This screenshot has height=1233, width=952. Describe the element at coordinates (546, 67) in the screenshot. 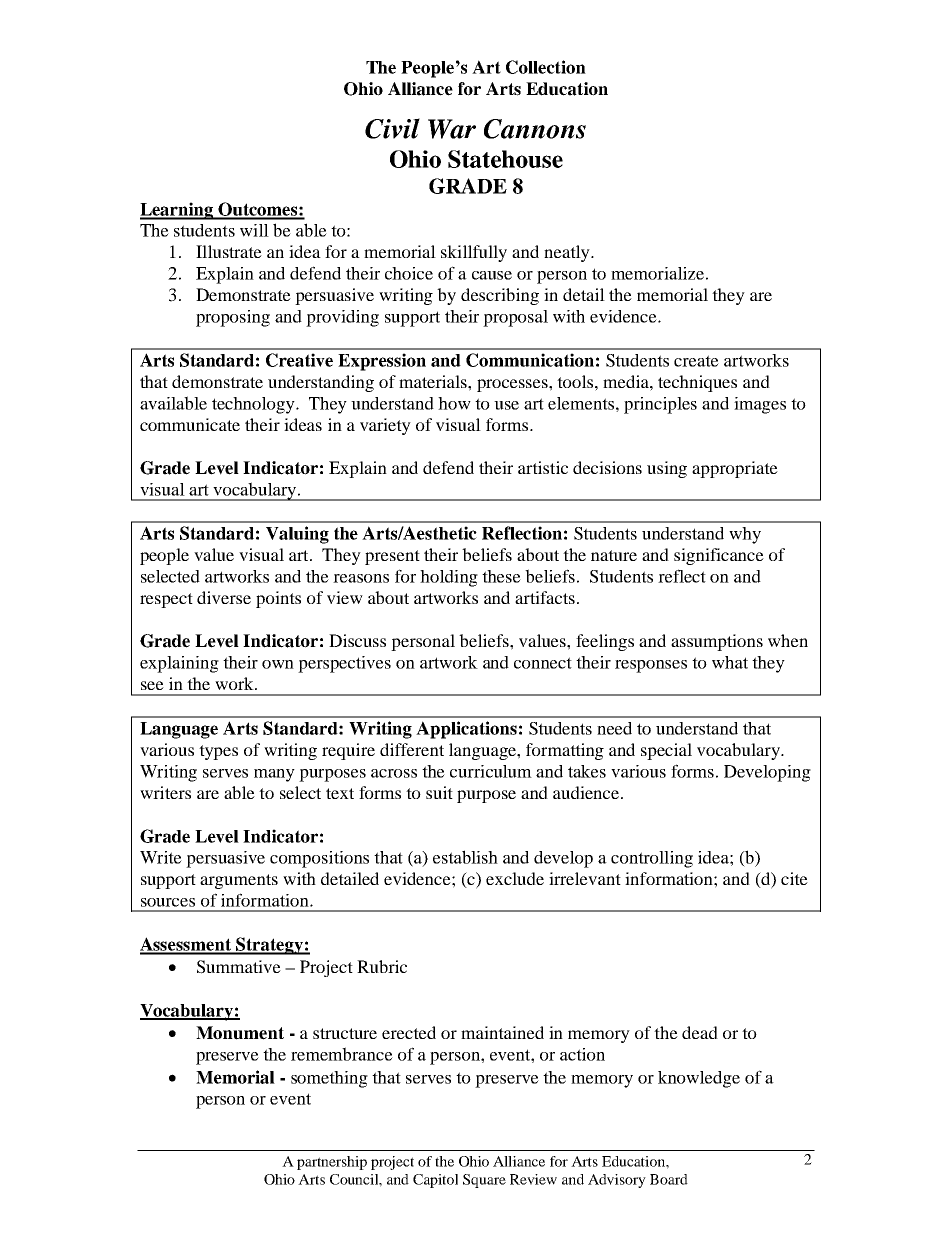

I see `Collection` at that location.
